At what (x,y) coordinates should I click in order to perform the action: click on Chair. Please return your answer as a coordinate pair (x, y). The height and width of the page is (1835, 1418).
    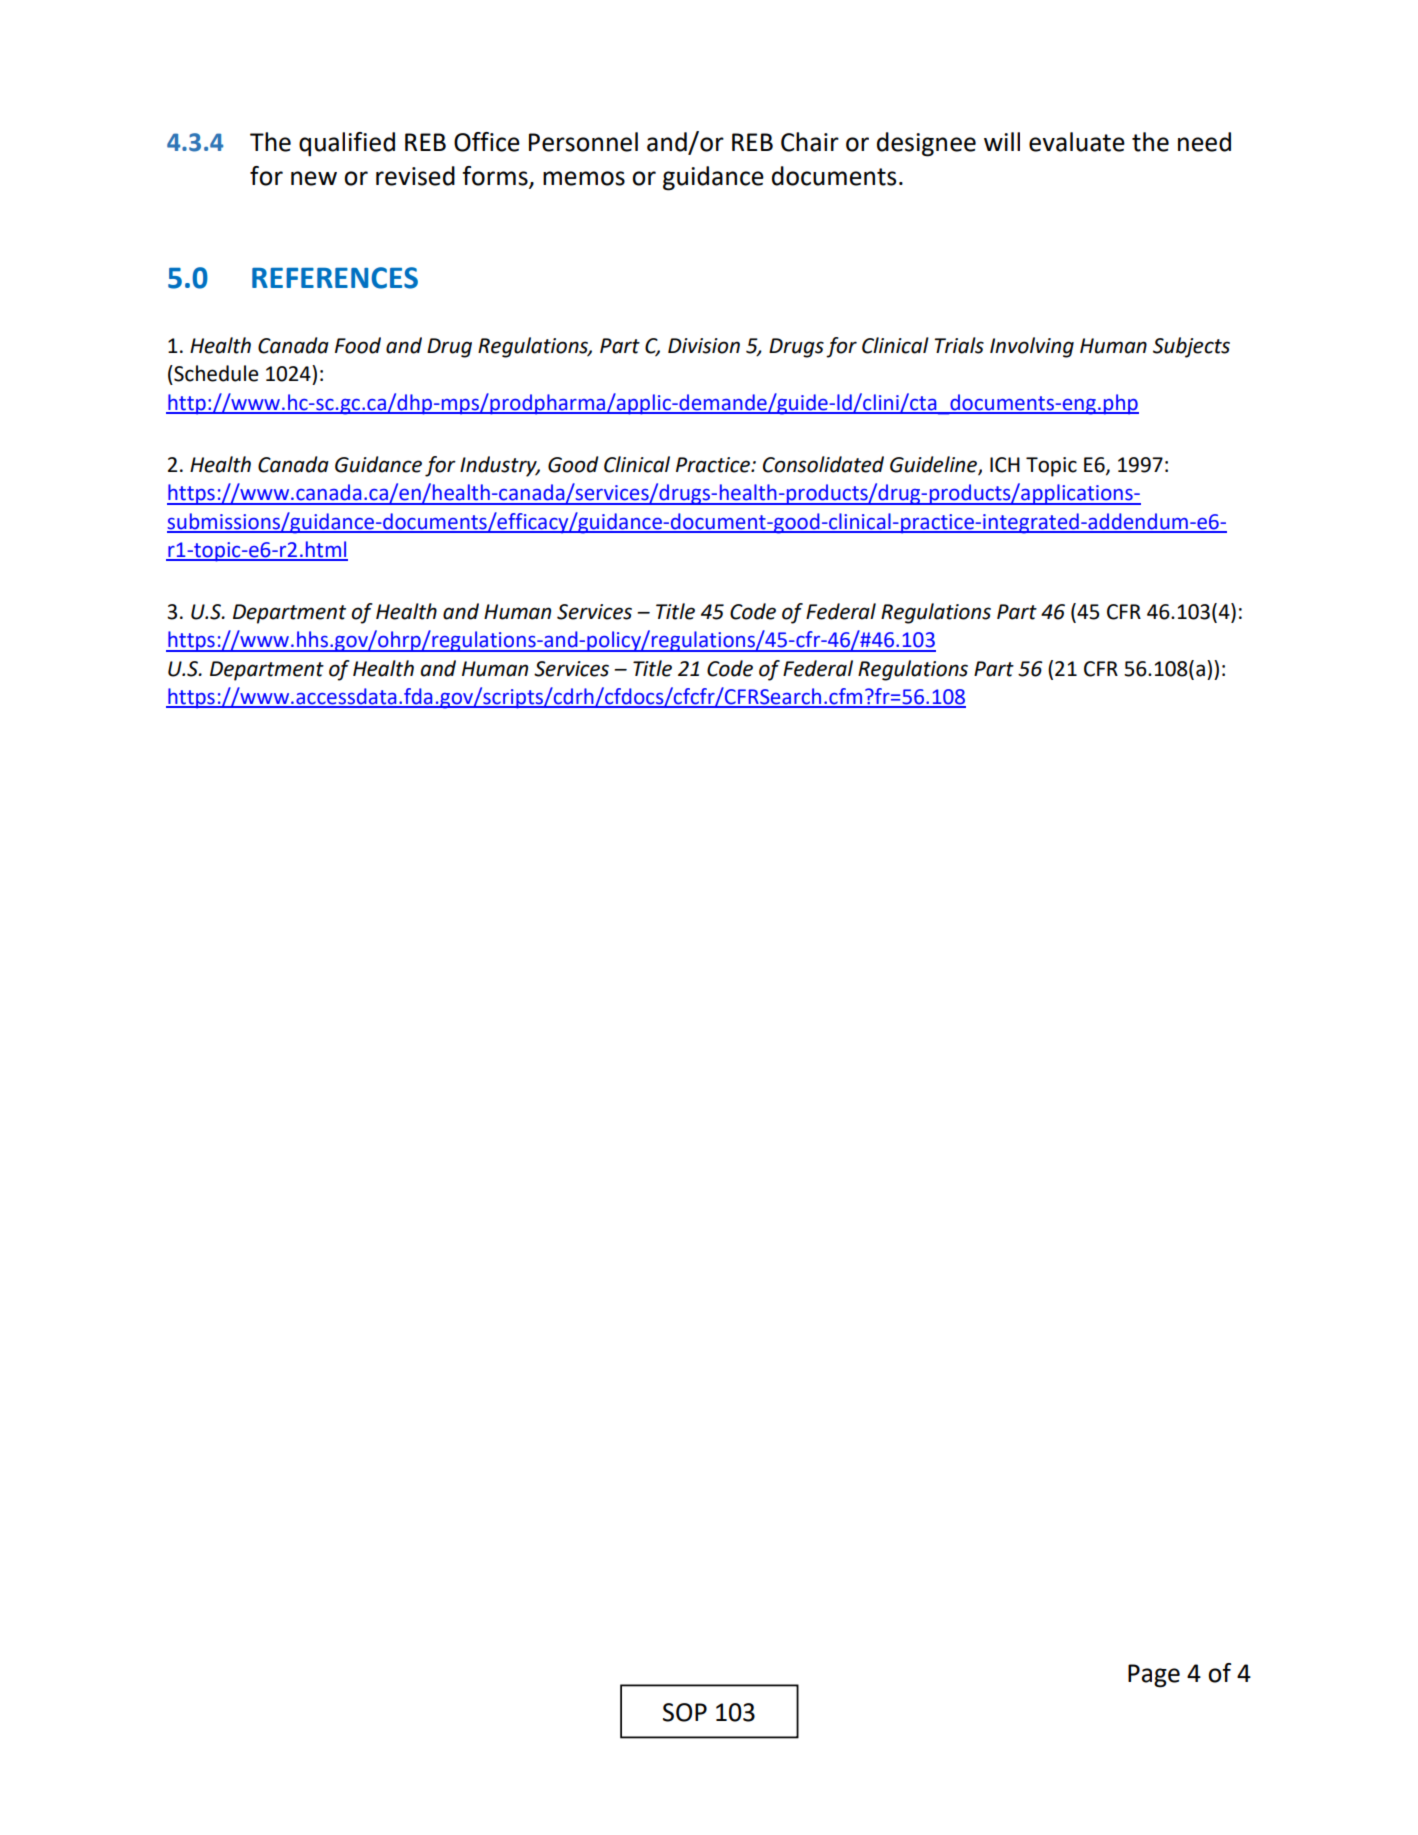
    Looking at the image, I should click on (810, 142).
